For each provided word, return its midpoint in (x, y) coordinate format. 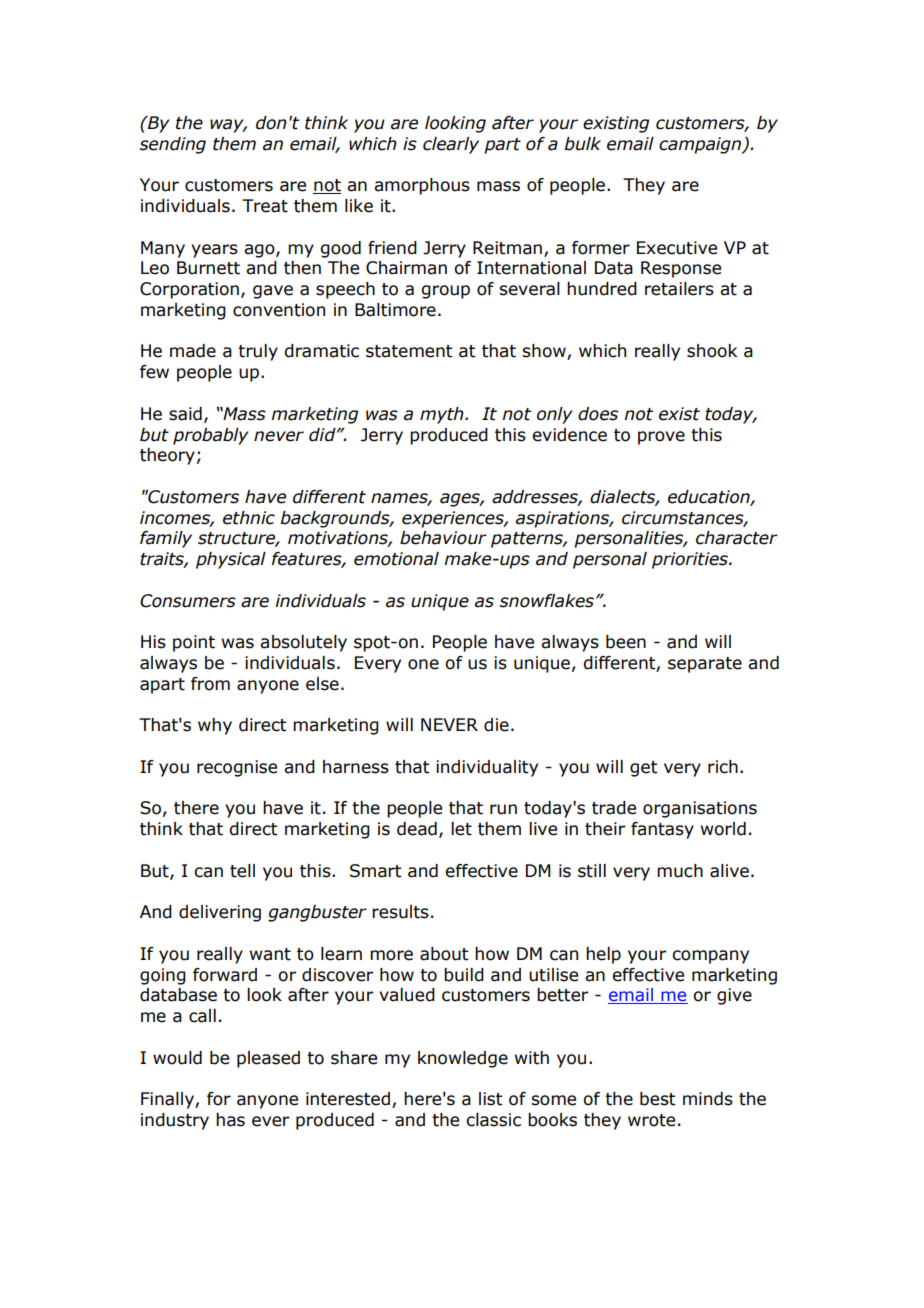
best (657, 1099)
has (230, 1120)
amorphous (422, 186)
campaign (701, 145)
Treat (265, 206)
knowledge (463, 1059)
